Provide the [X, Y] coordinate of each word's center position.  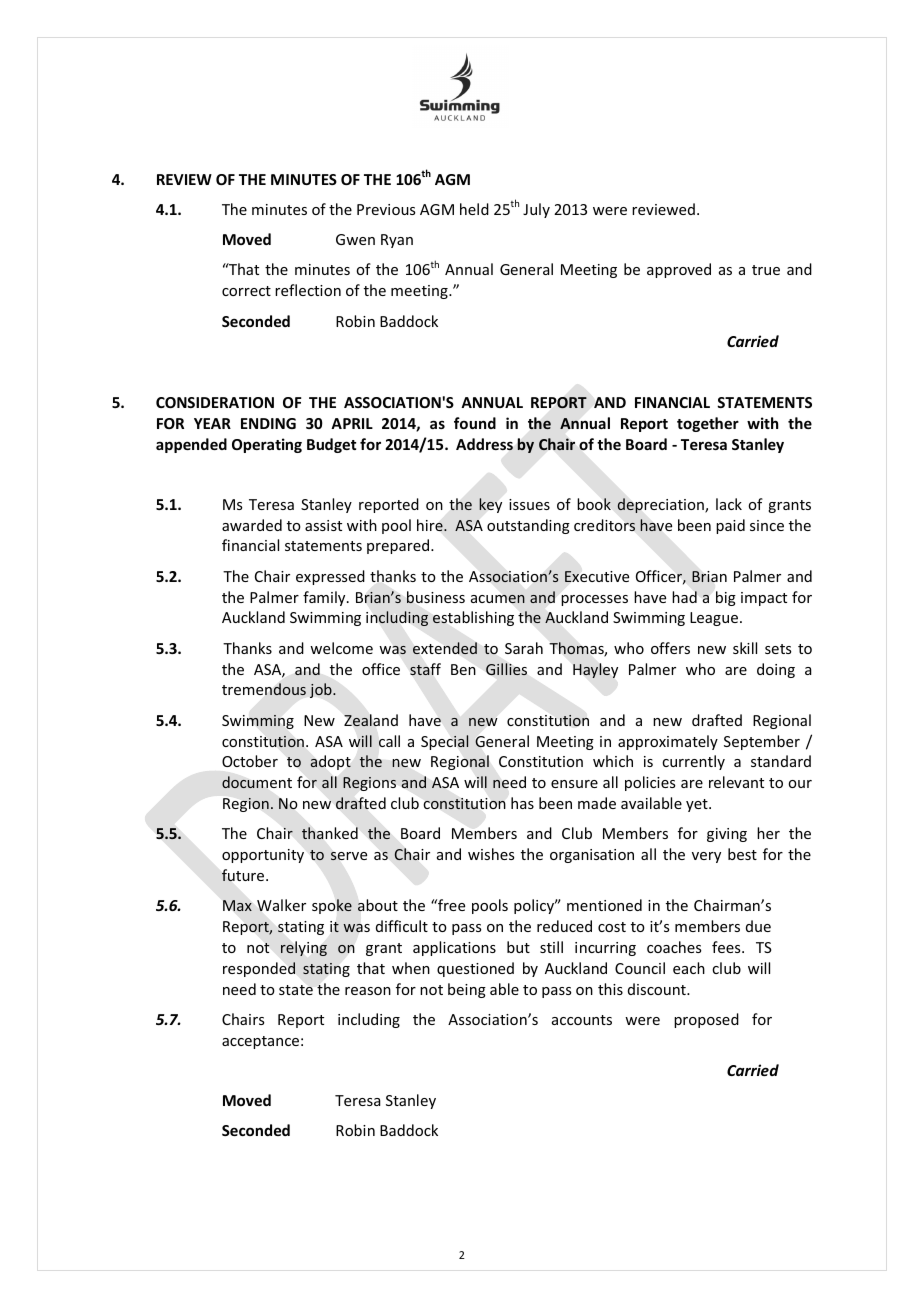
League [715, 619]
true [766, 270]
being [467, 990]
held [474, 209]
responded [259, 969]
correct [246, 291]
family [325, 598]
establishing [473, 618]
